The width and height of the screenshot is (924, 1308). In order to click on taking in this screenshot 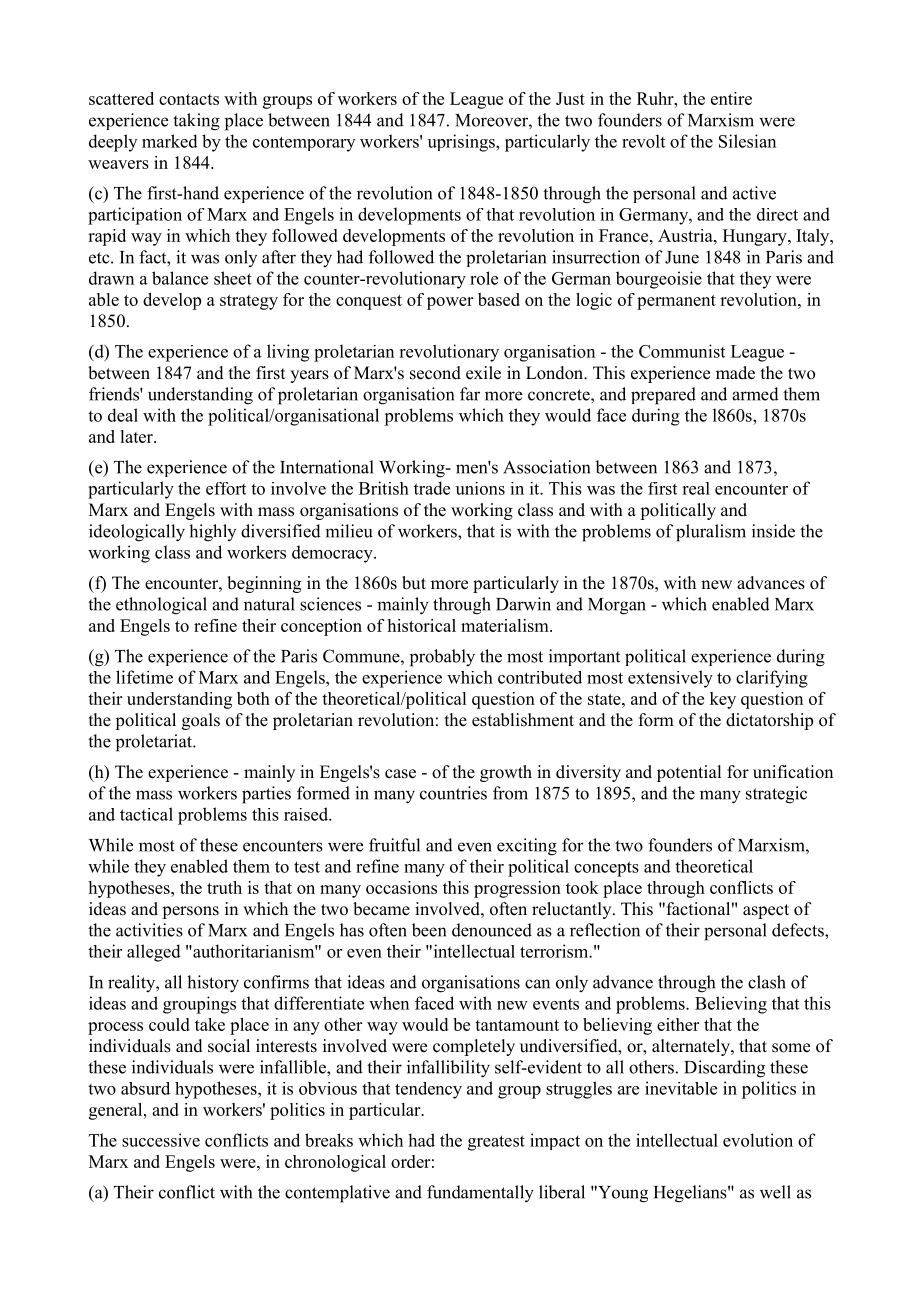, I will do `click(196, 122)`.
